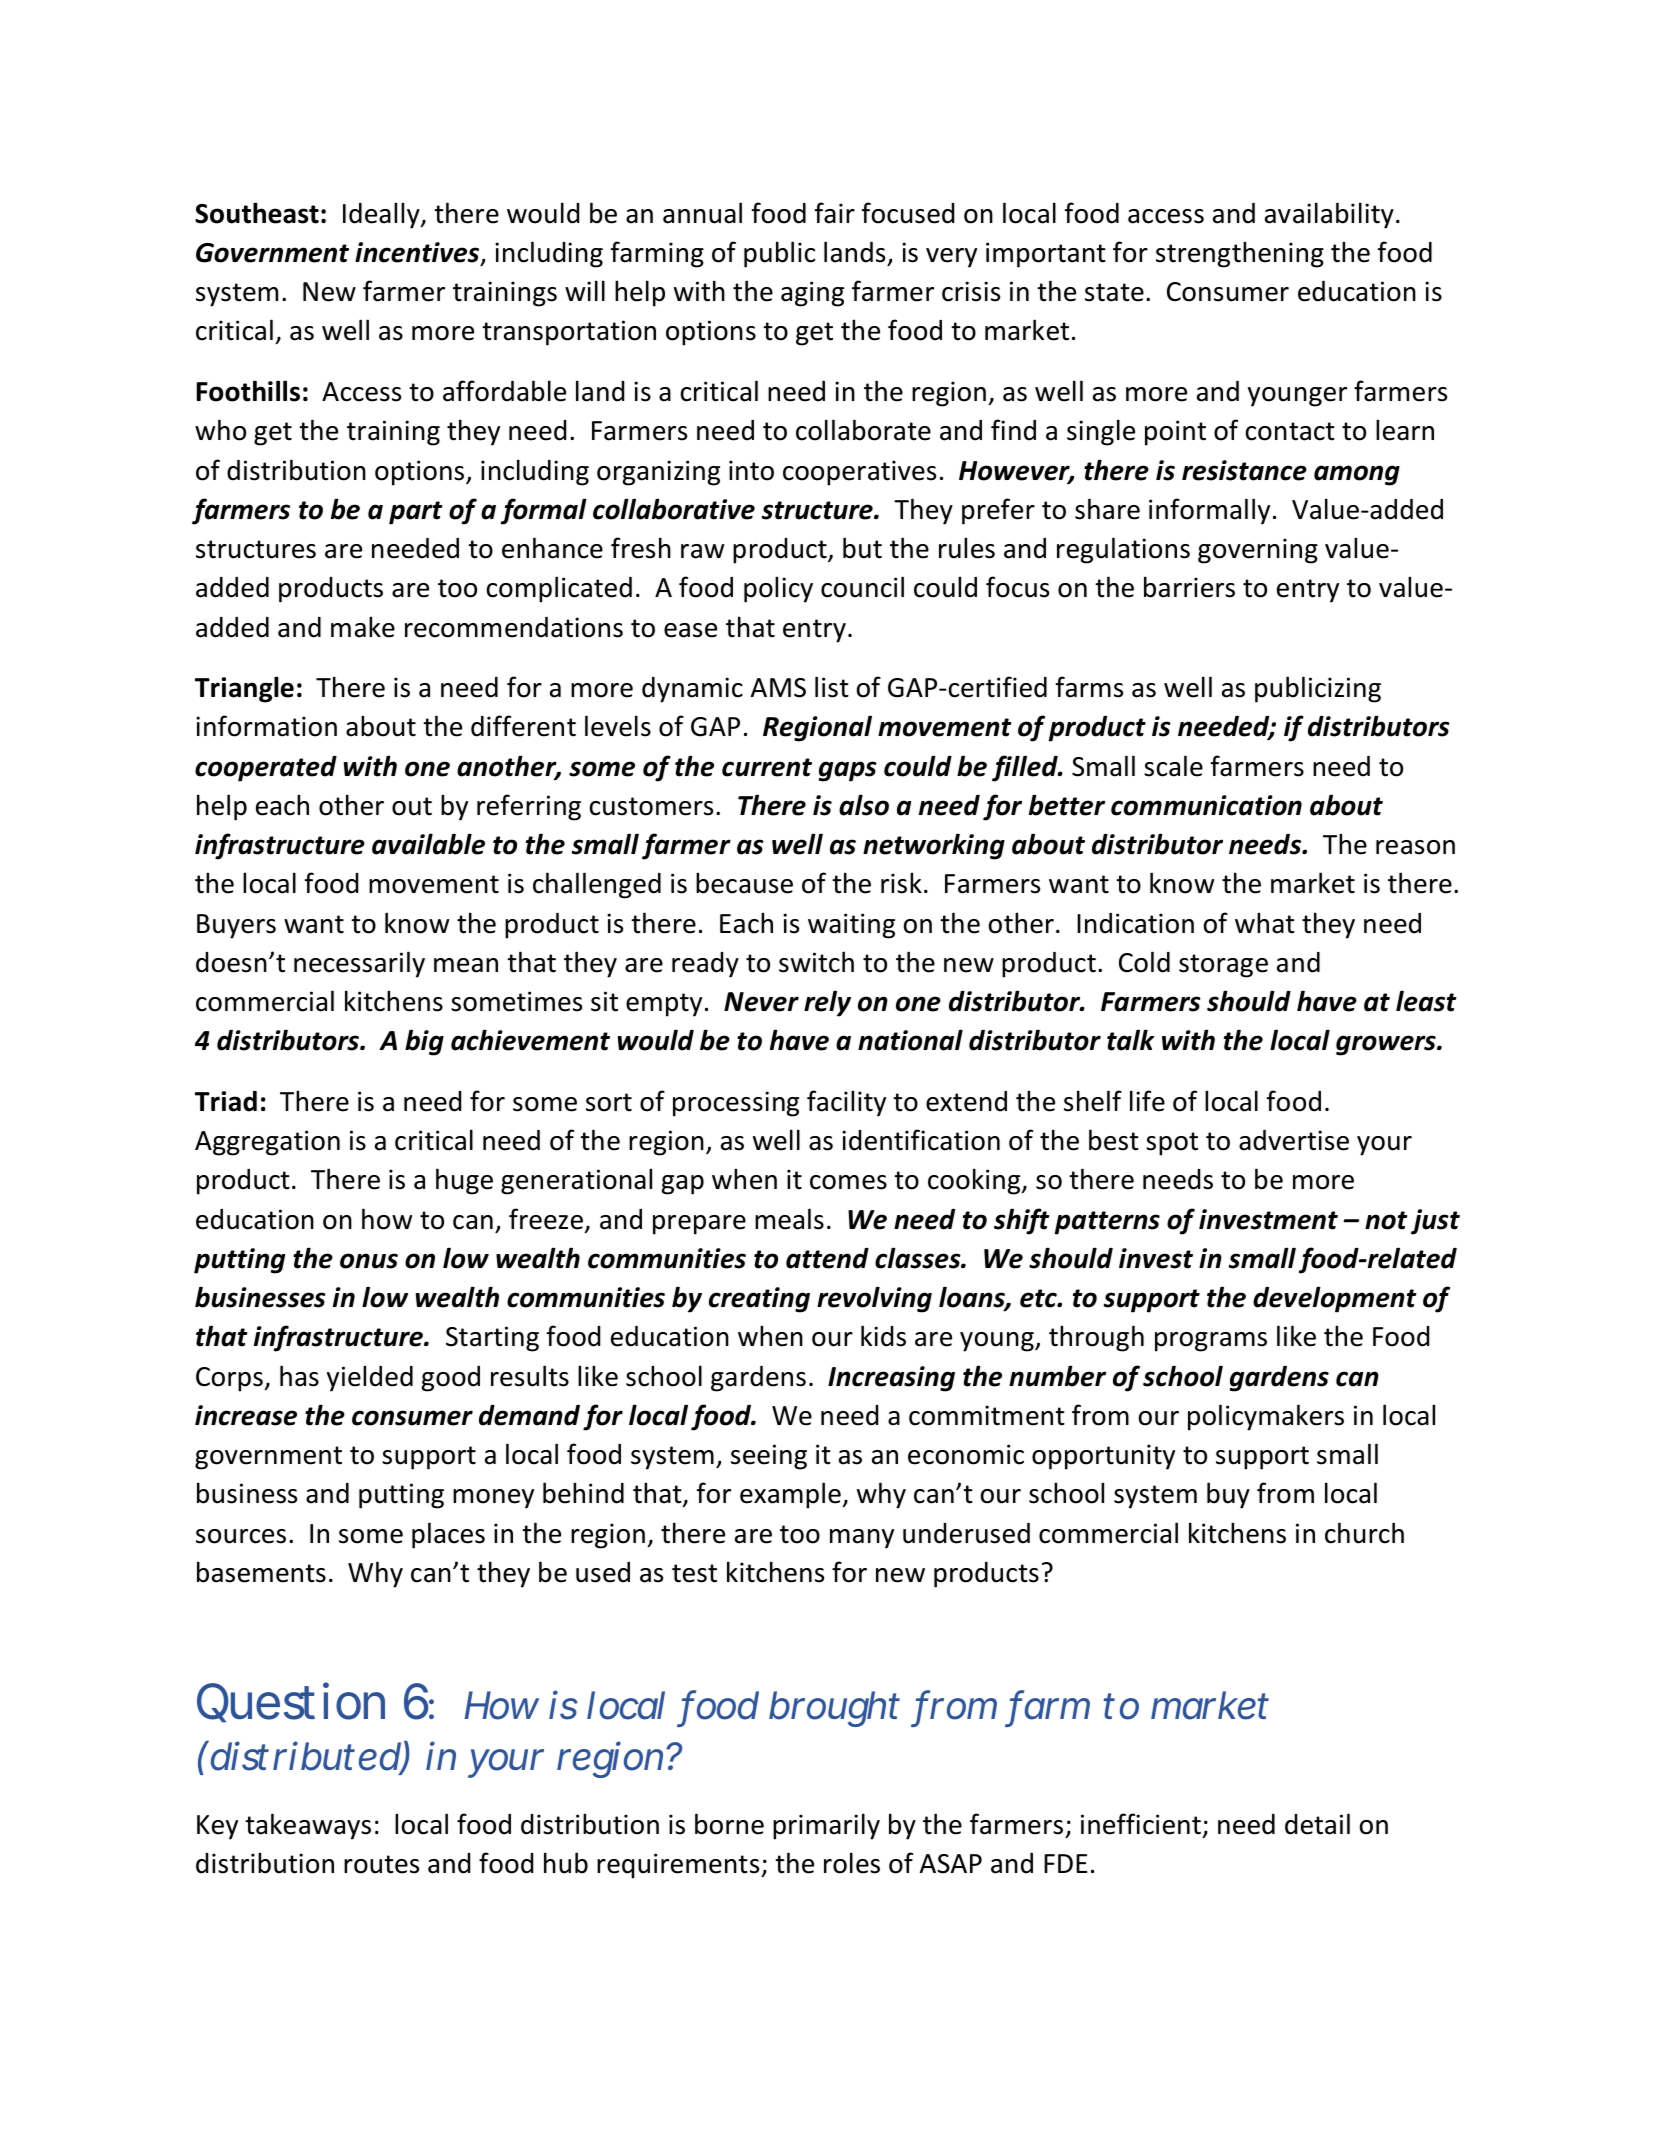 This document has height=2144, width=1657. Describe the element at coordinates (874, 1299) in the document. I see `revolving` at that location.
